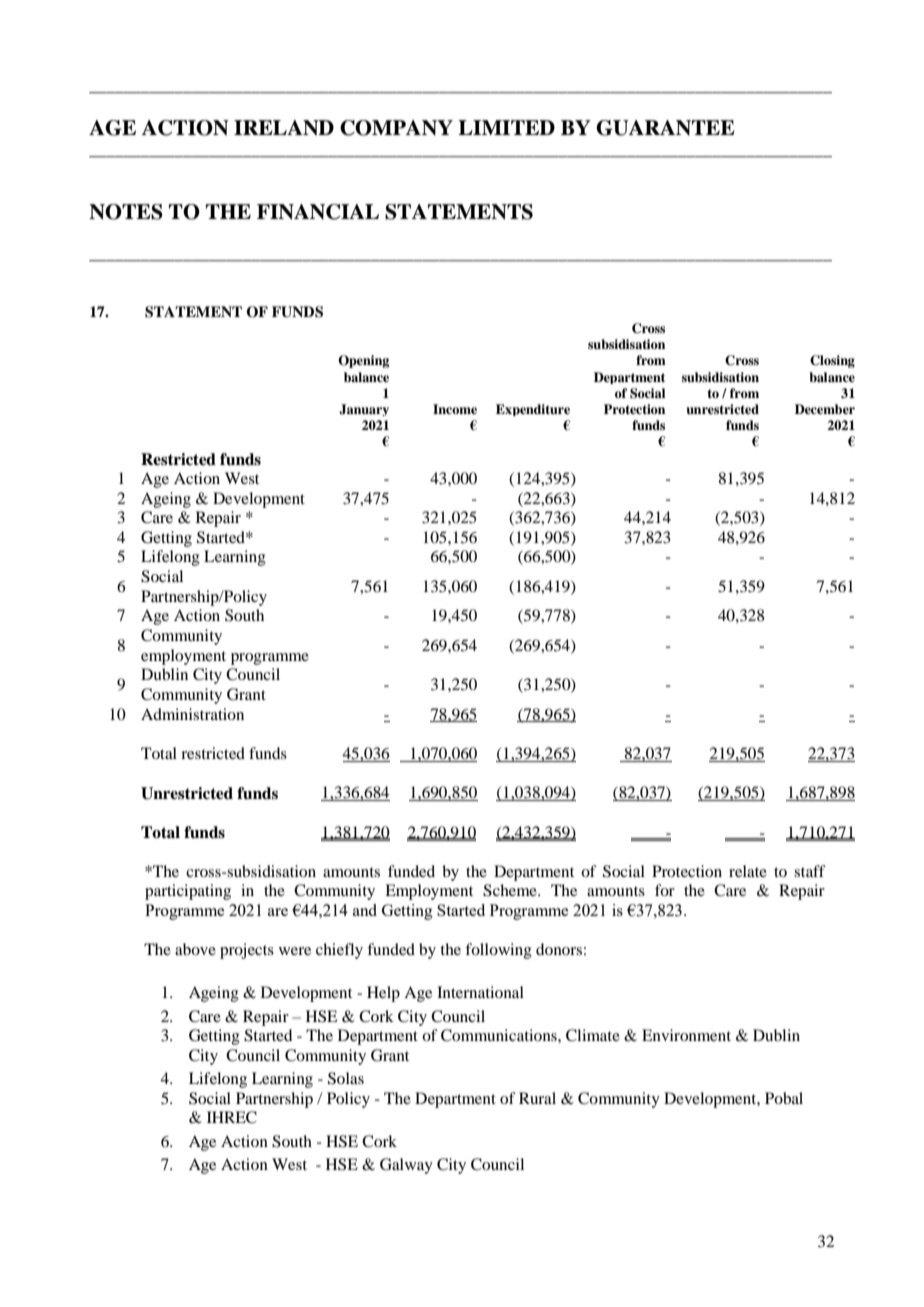  What do you see at coordinates (364, 410) in the image?
I see `January` at bounding box center [364, 410].
